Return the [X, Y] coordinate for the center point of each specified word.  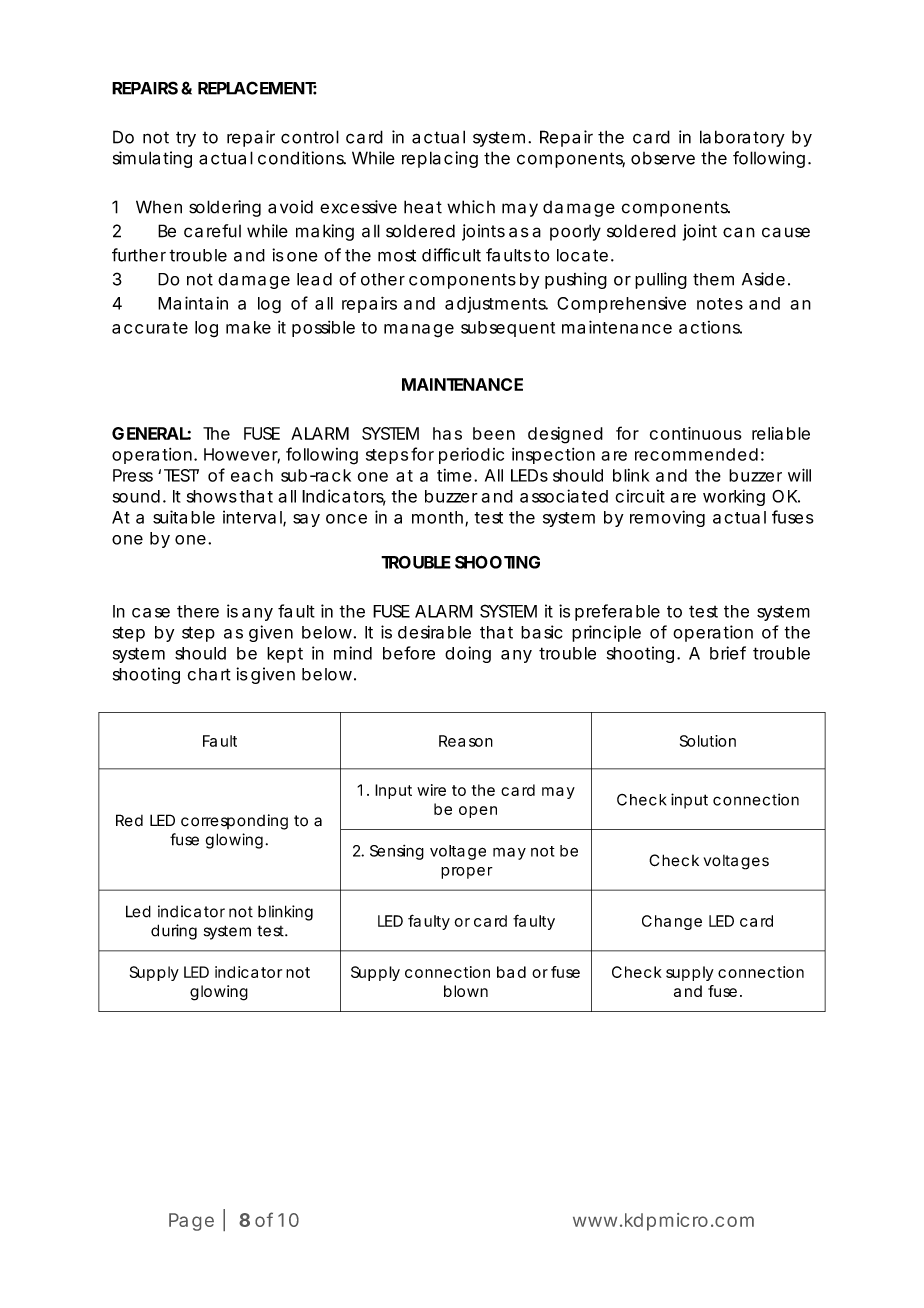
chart [209, 674]
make [248, 327]
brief [728, 653]
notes [720, 304]
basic [542, 632]
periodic [471, 455]
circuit [640, 496]
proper [467, 873]
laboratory [742, 138]
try [186, 139]
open [478, 812]
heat [423, 207]
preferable [617, 612]
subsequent [508, 329]
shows [211, 496]
